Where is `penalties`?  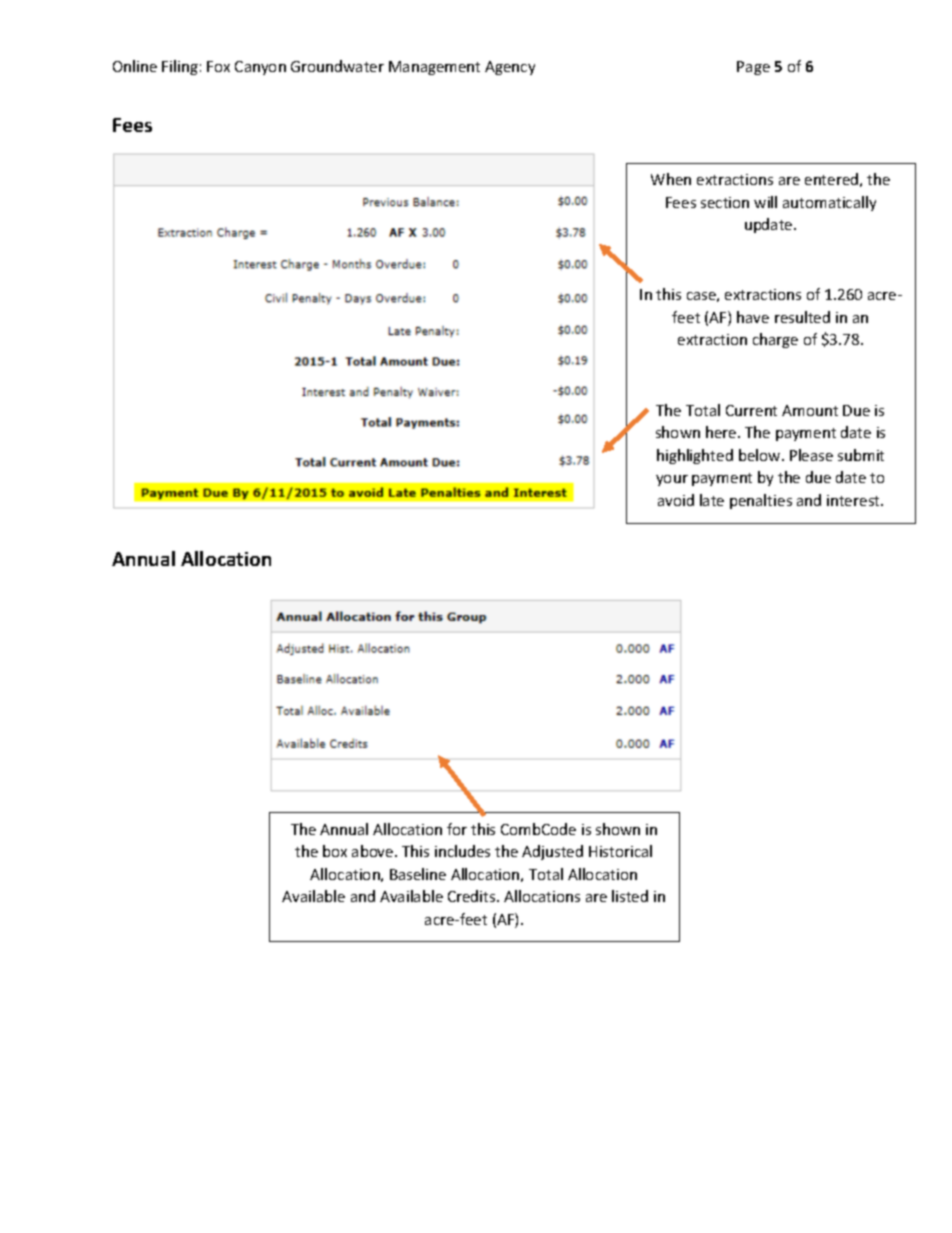
penalties is located at coordinates (761, 501).
